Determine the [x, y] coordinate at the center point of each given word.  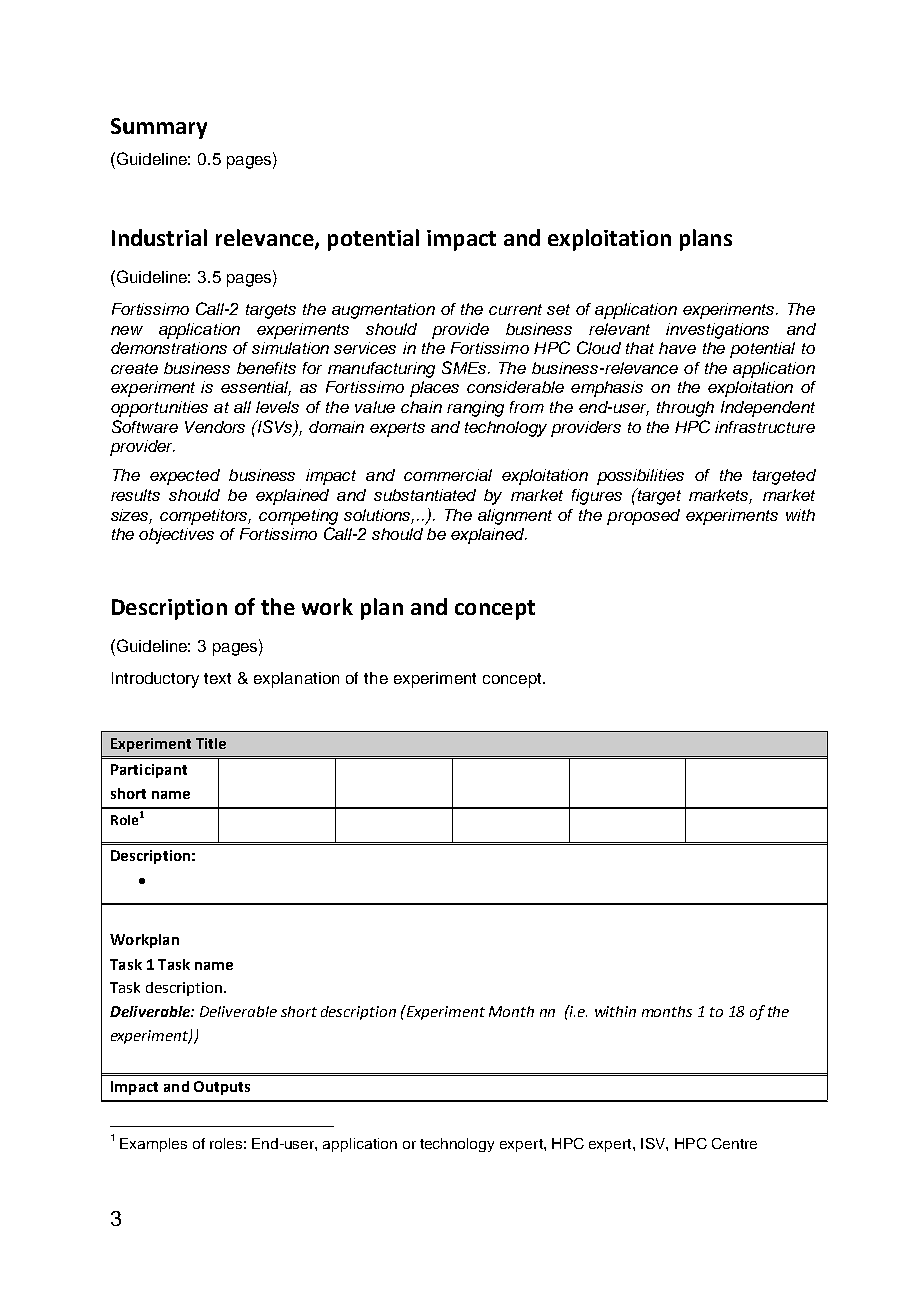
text [217, 678]
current [515, 309]
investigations [717, 331]
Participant [149, 771]
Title [211, 743]
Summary [159, 128]
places [434, 389]
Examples [153, 1145]
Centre [734, 1143]
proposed [643, 517]
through [685, 409]
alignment [515, 517]
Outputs [222, 1088]
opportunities [159, 409]
